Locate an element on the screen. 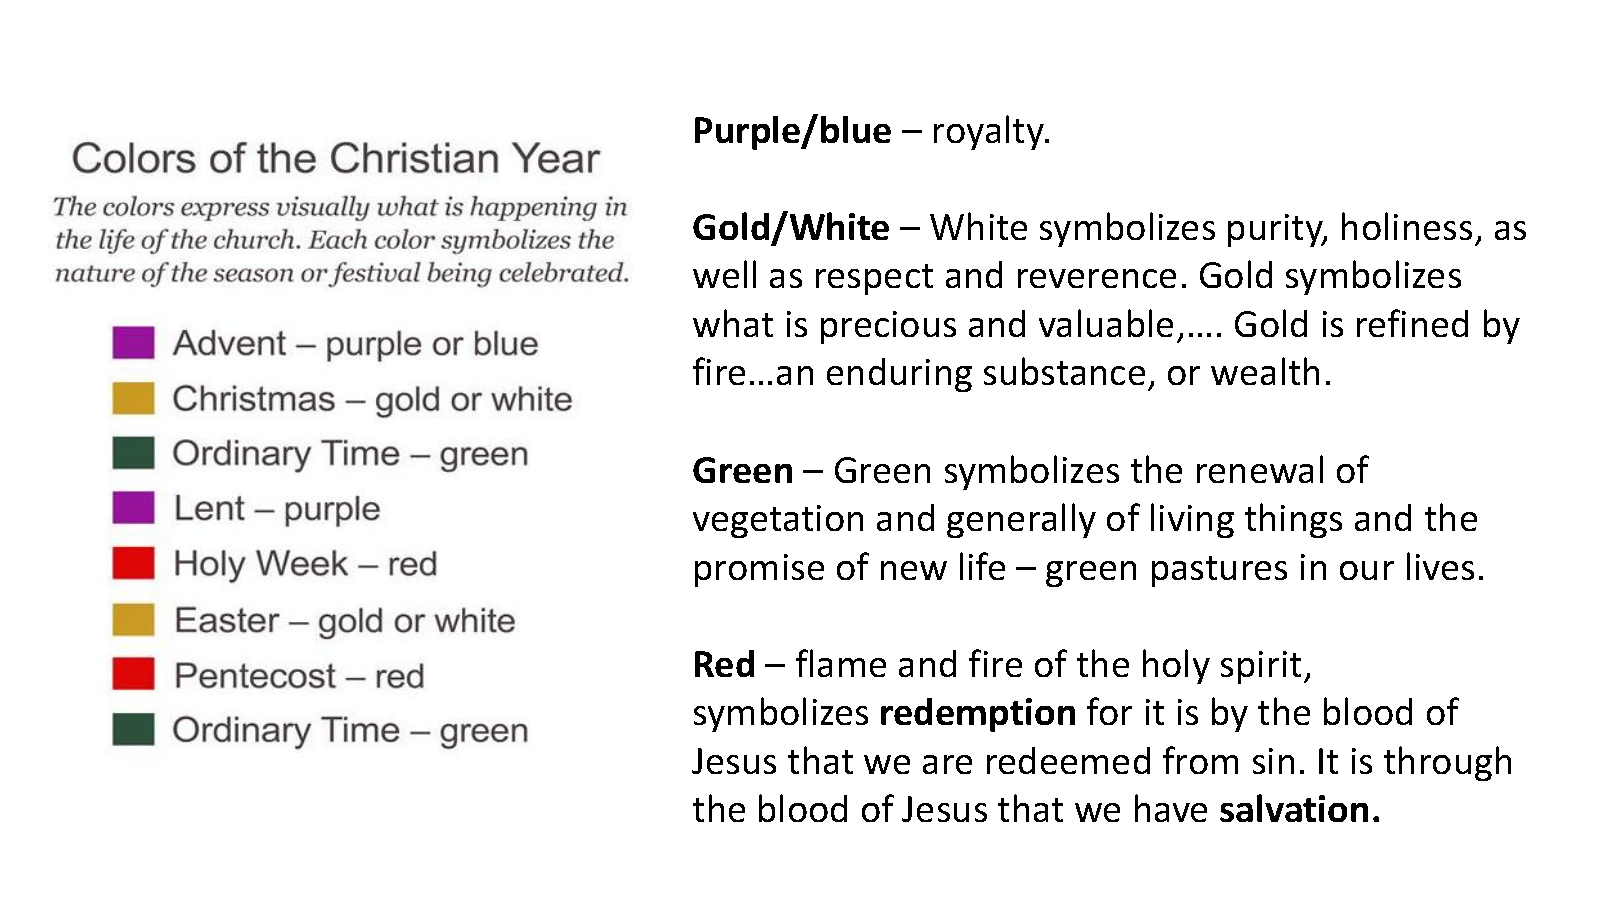 The height and width of the screenshot is (910, 1619). holiness is located at coordinates (1407, 226).
